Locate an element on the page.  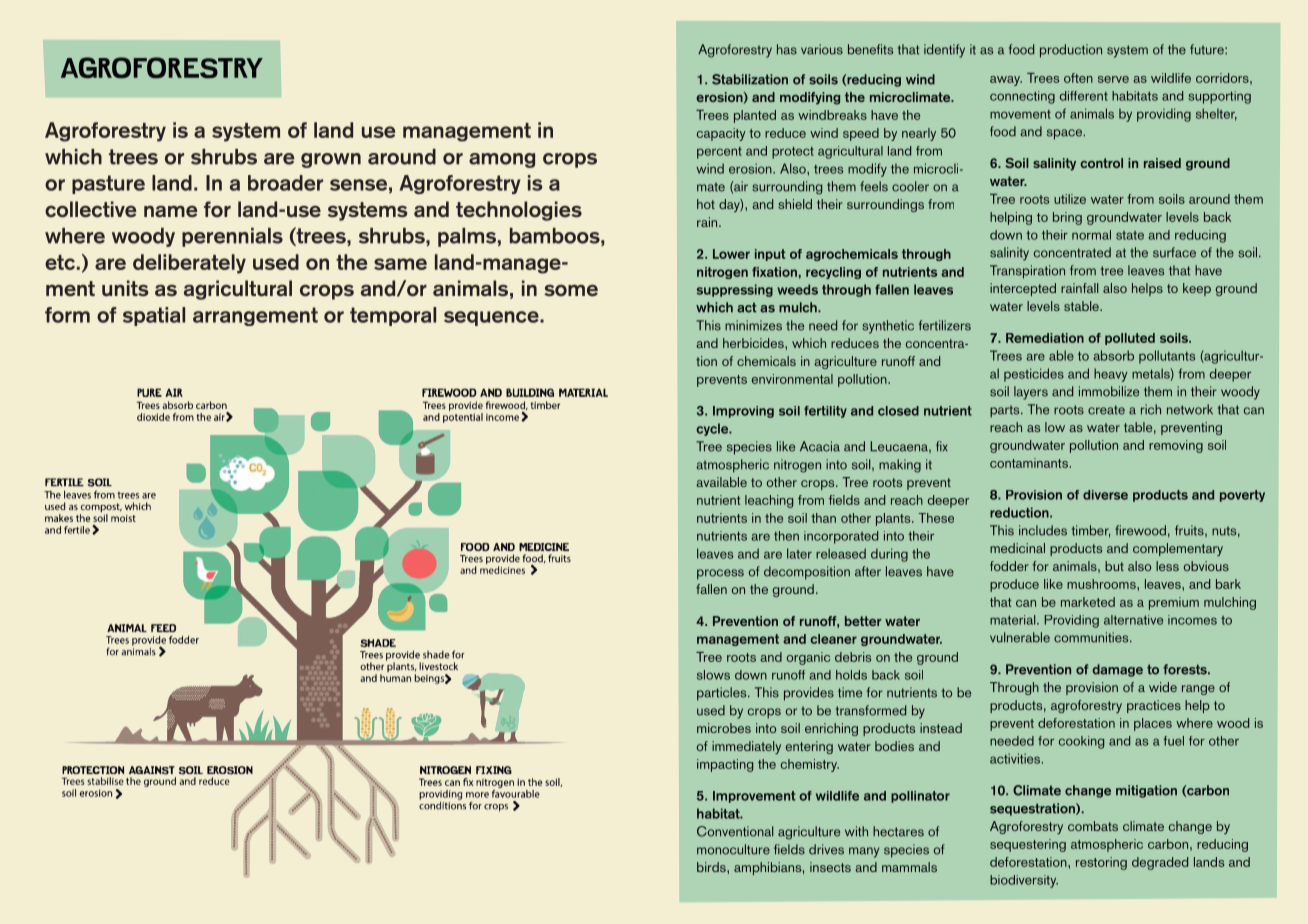
leaching is located at coordinates (769, 501).
